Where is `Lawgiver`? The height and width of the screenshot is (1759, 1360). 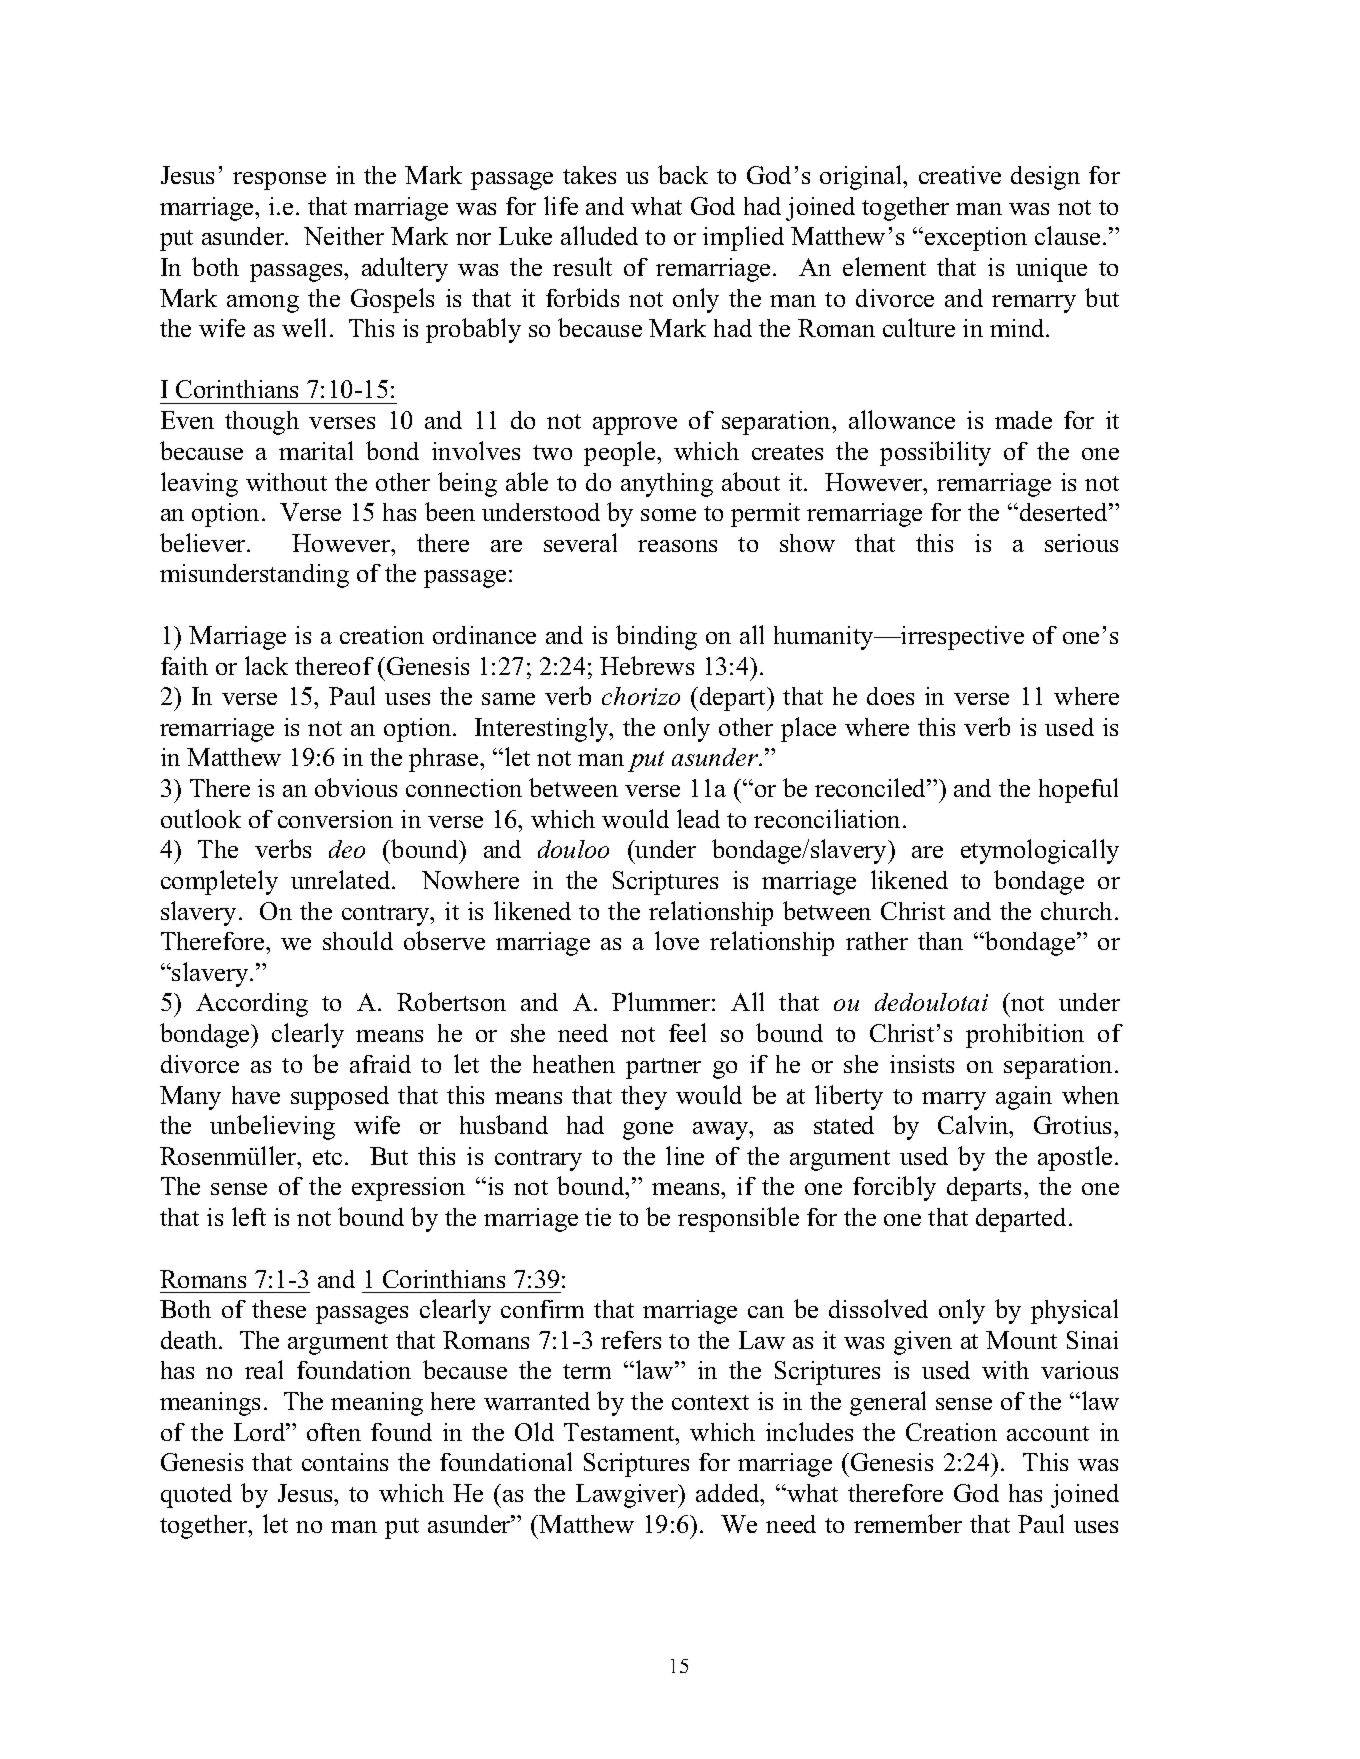
Lawgiver is located at coordinates (628, 1496).
